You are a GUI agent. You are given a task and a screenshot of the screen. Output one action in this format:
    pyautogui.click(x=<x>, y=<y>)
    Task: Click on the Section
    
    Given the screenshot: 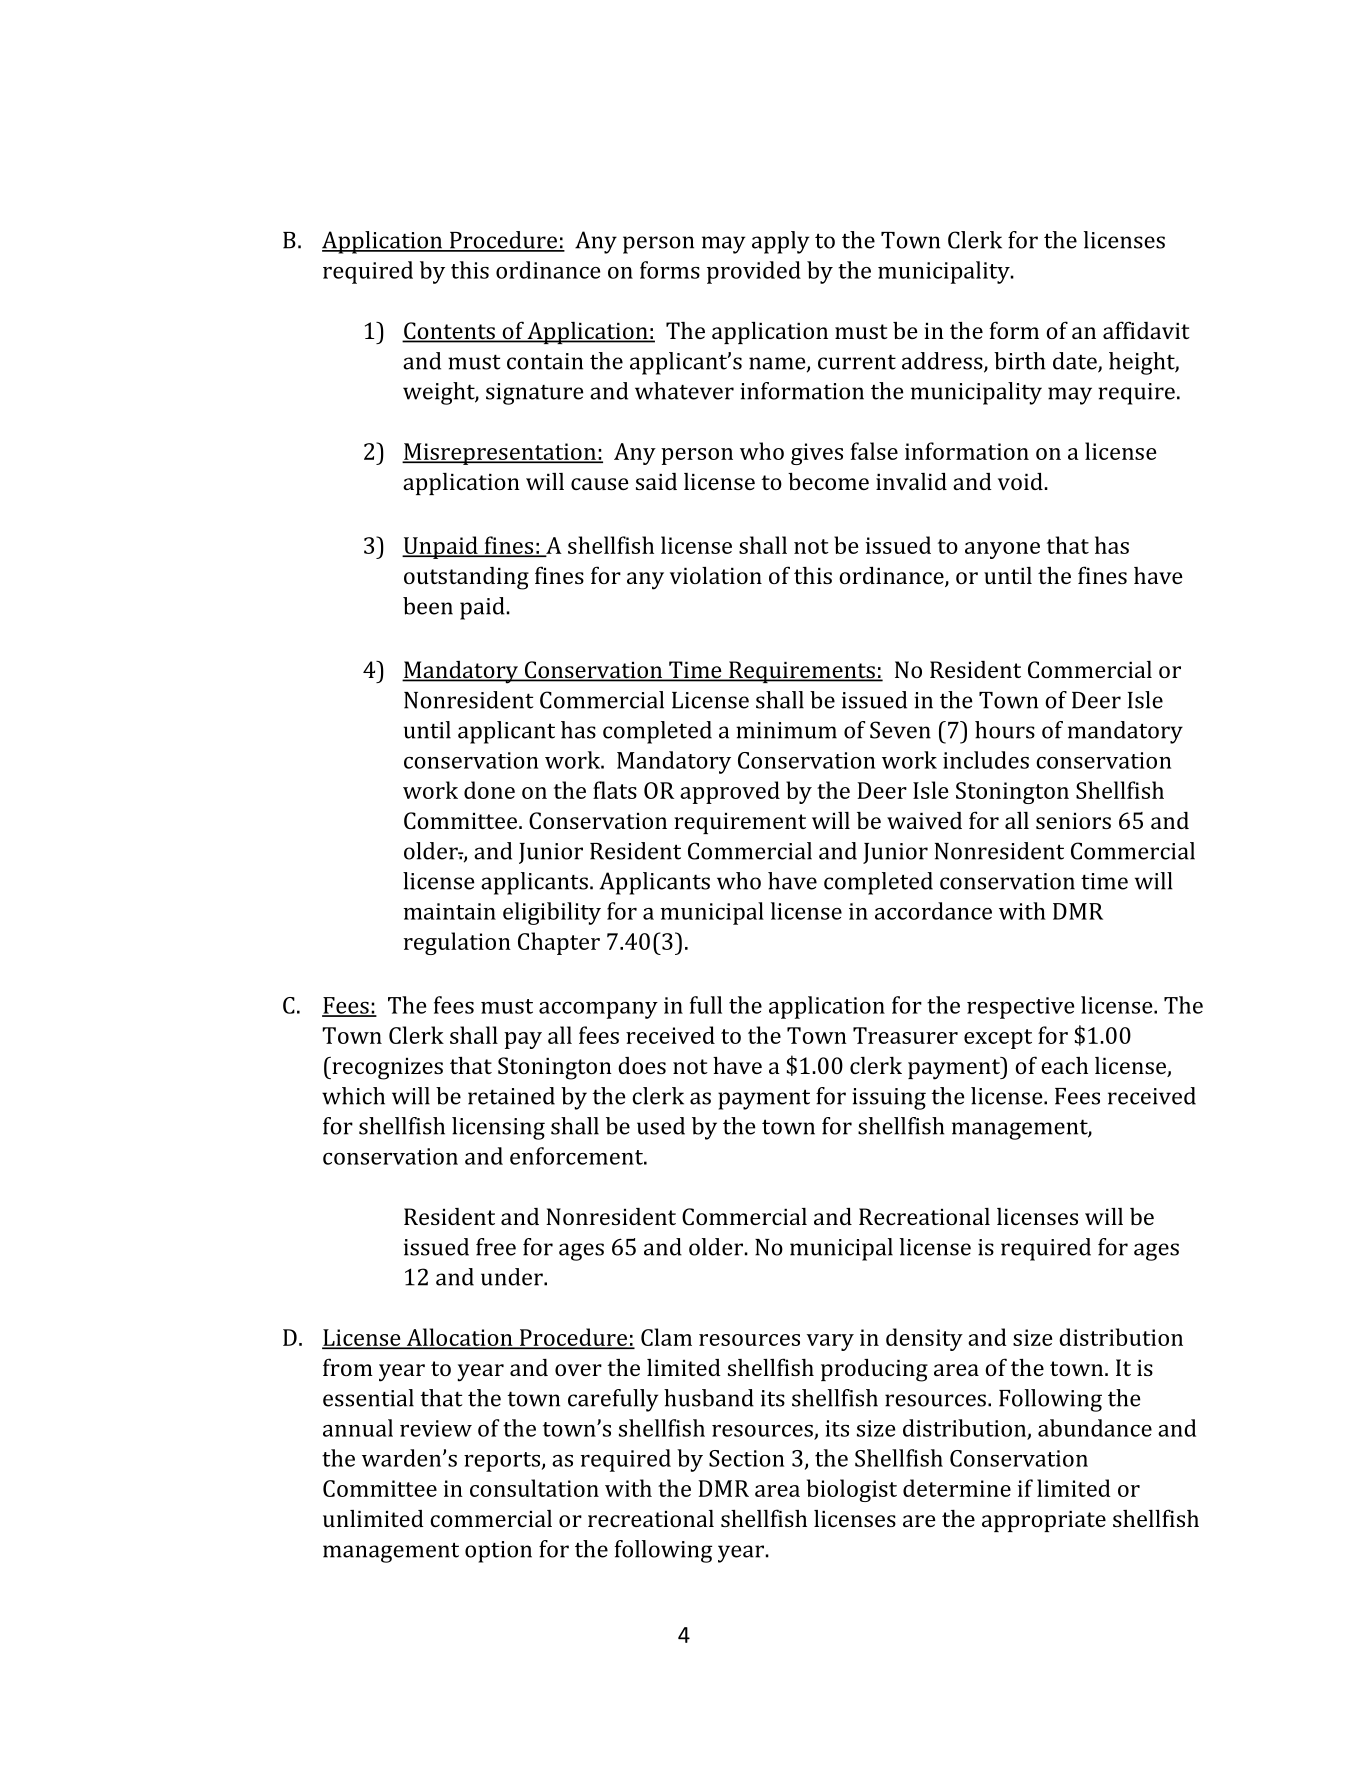 What is the action you would take?
    pyautogui.click(x=746, y=1458)
